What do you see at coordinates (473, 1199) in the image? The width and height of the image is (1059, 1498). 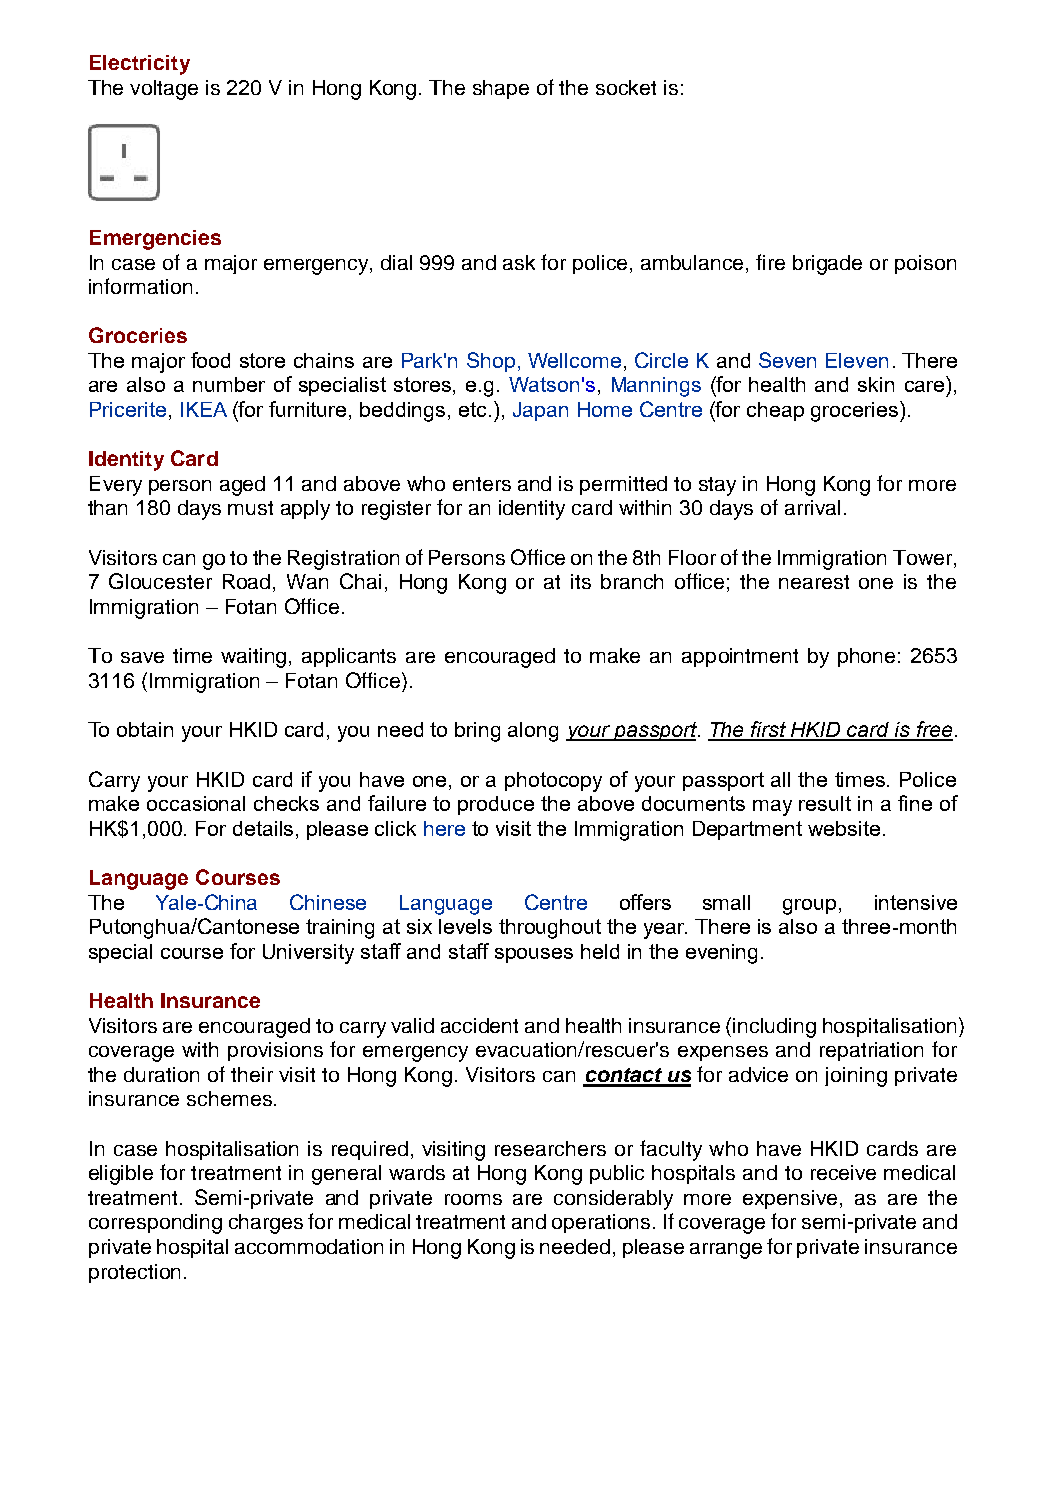 I see `rooms` at bounding box center [473, 1199].
